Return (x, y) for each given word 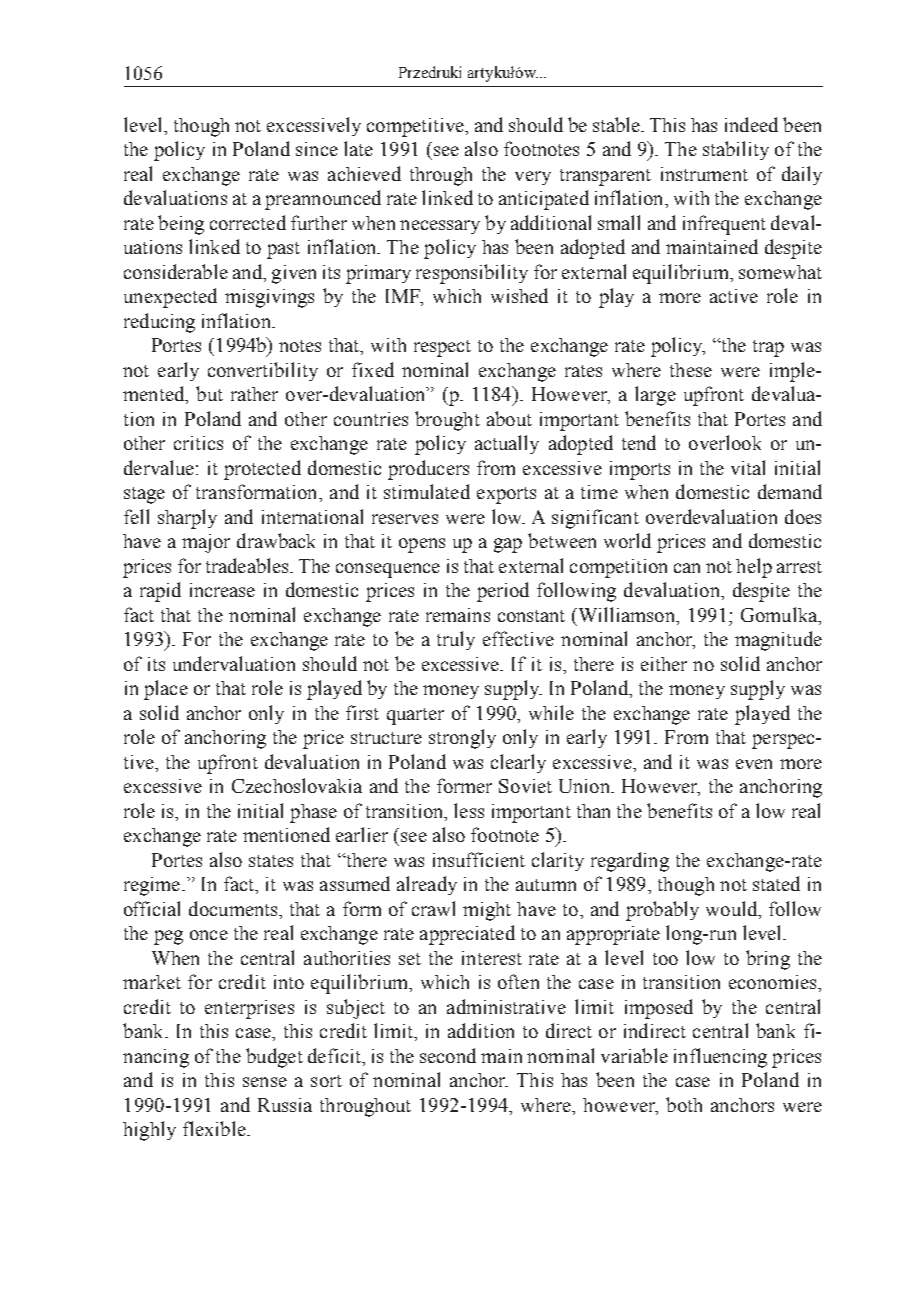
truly (456, 640)
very (533, 178)
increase (222, 590)
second (448, 1055)
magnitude (778, 641)
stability (736, 150)
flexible (215, 1128)
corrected (248, 222)
